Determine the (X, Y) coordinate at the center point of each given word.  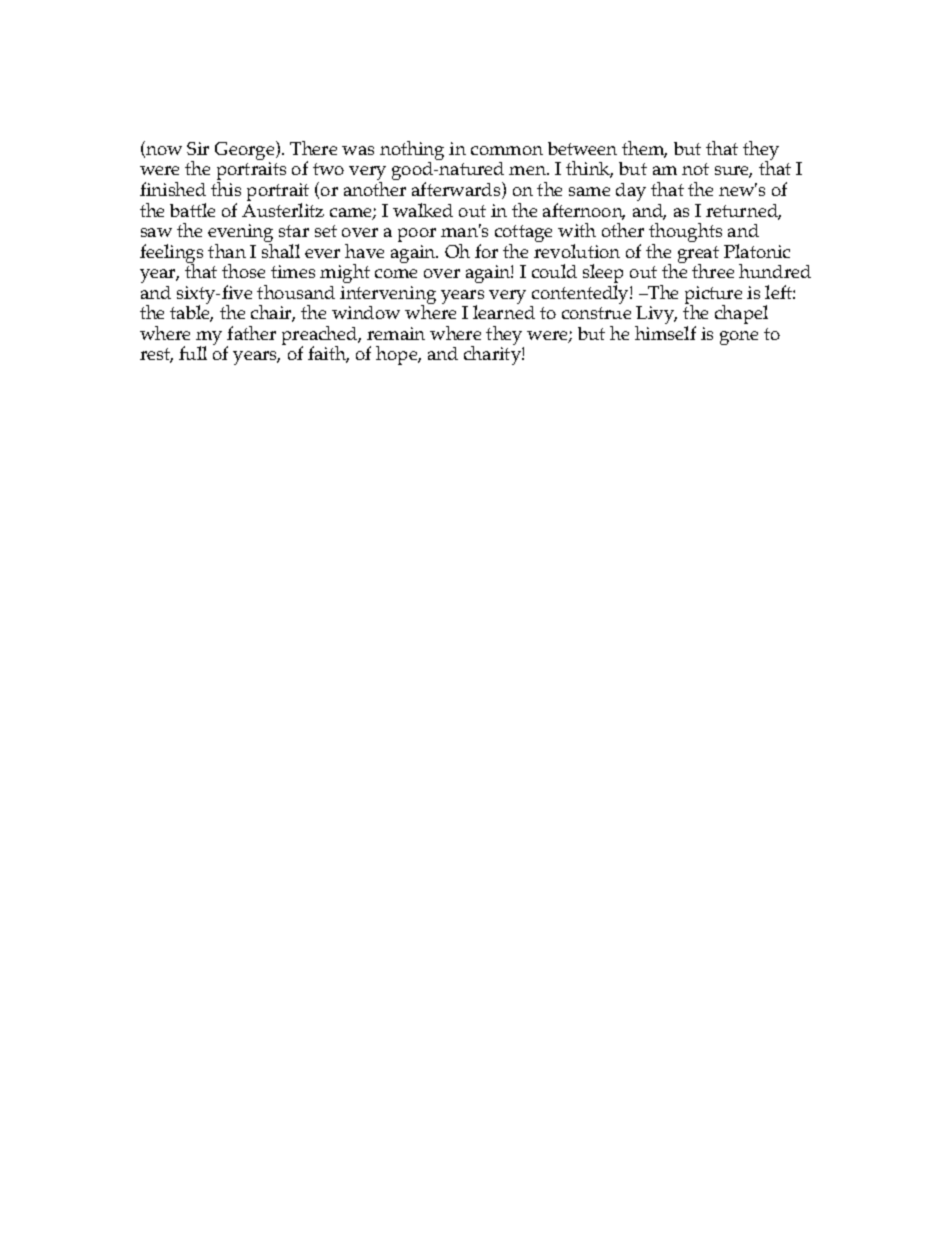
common (507, 150)
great (698, 256)
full (193, 353)
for (486, 251)
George (246, 152)
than (227, 251)
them (644, 149)
